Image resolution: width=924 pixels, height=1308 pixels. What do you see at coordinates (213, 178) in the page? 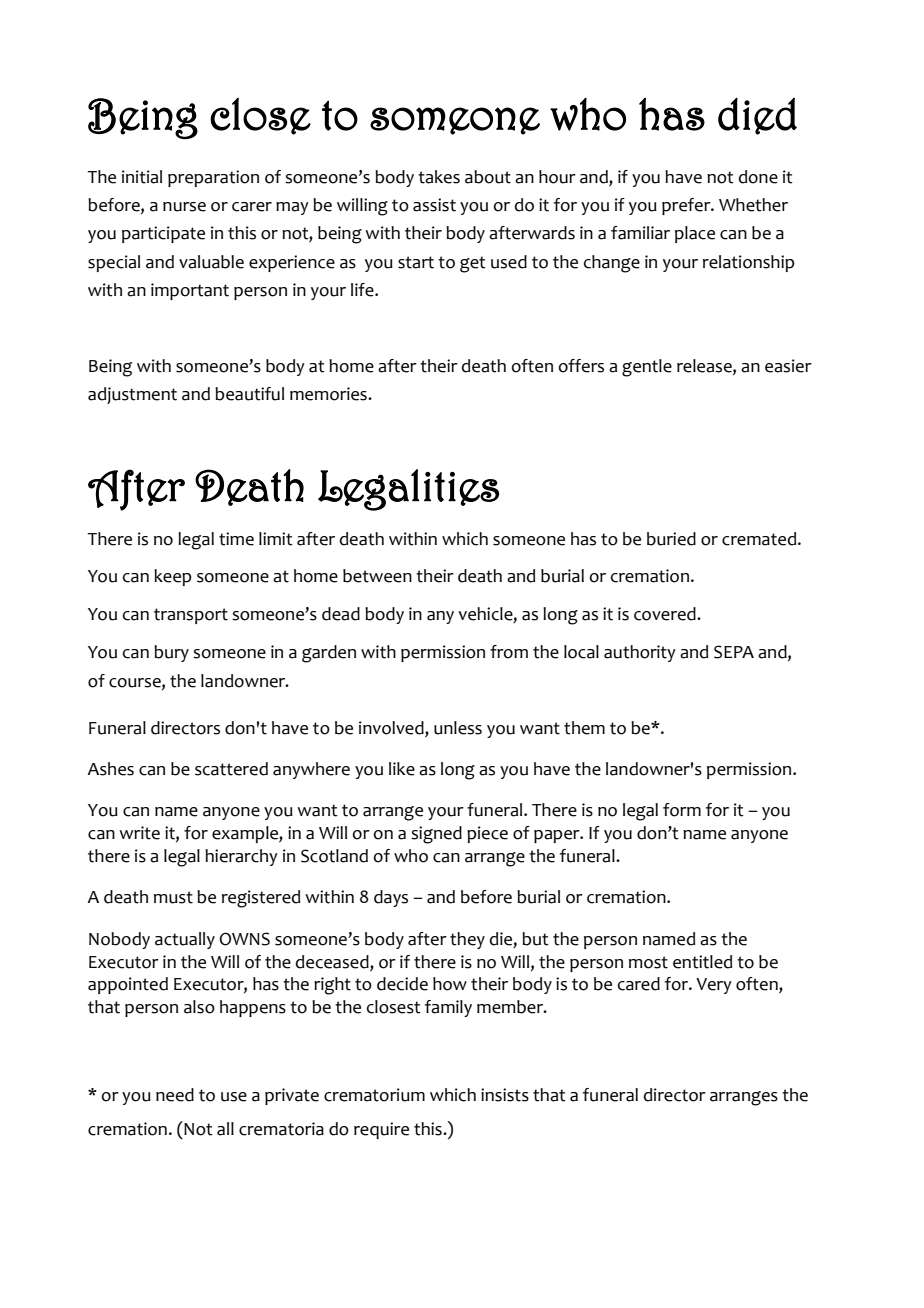
I see `preparation` at bounding box center [213, 178].
